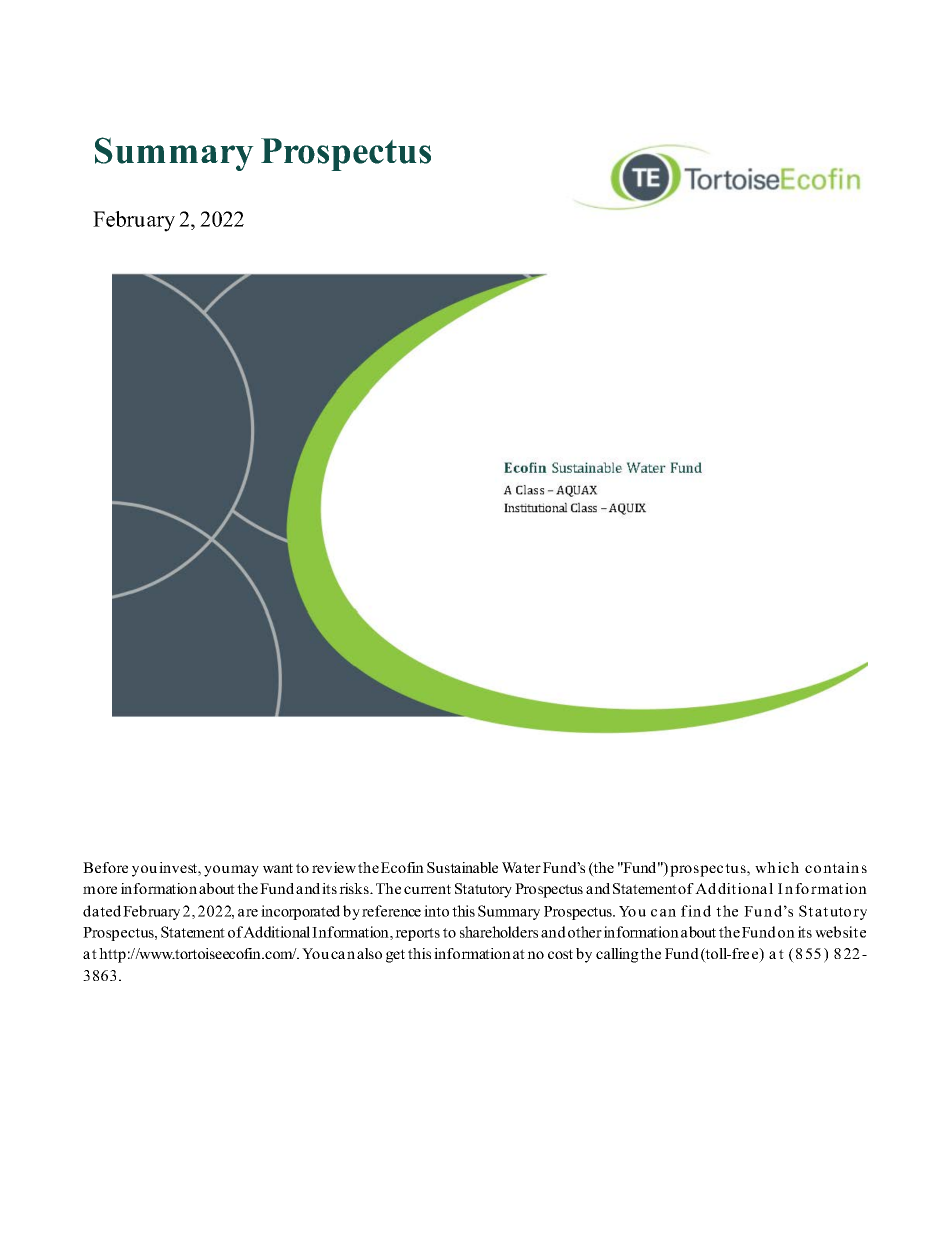  What do you see at coordinates (105, 867) in the image?
I see `Before` at bounding box center [105, 867].
